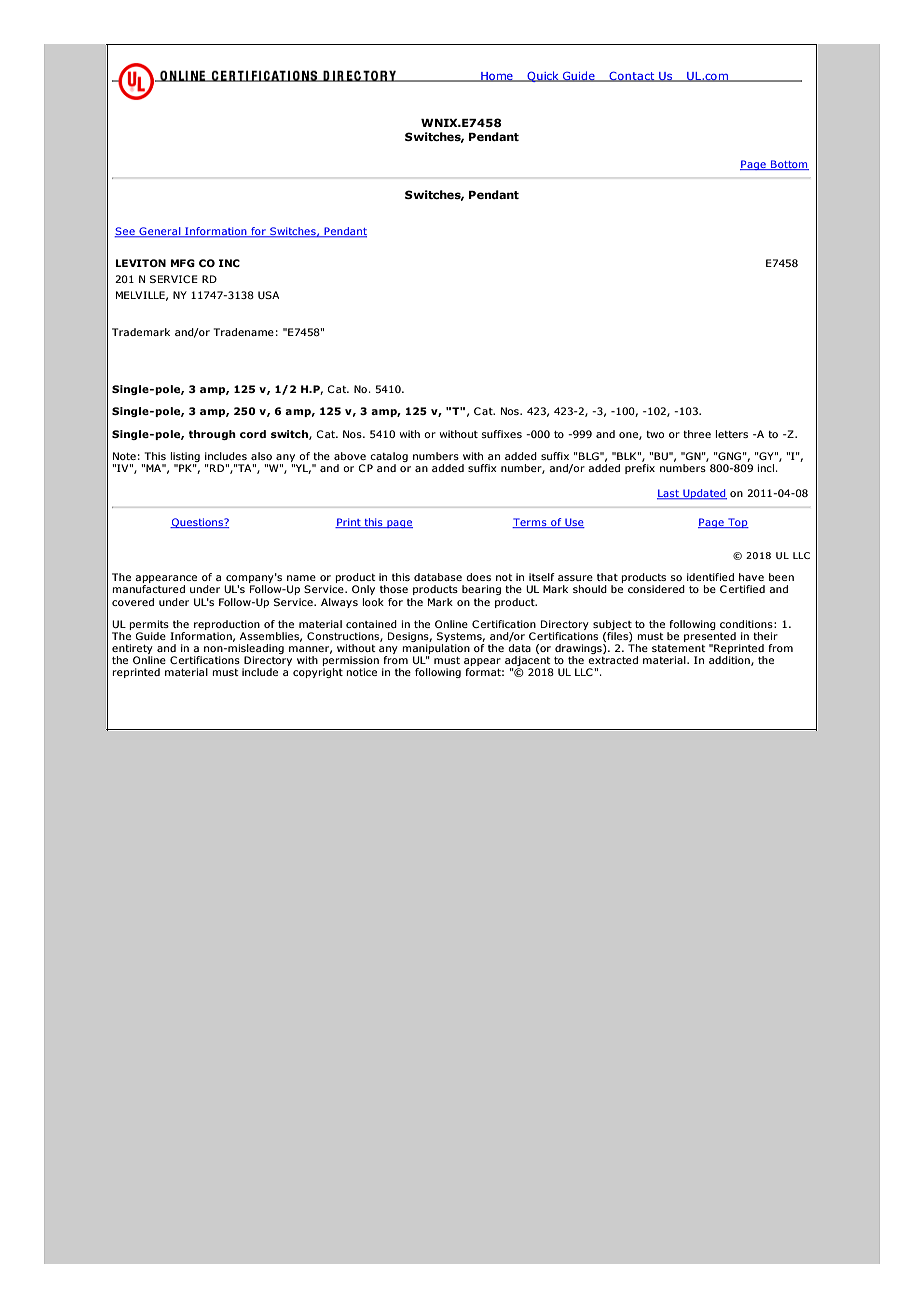 This document has width=924, height=1308. Describe the element at coordinates (697, 434) in the document. I see `three` at that location.
